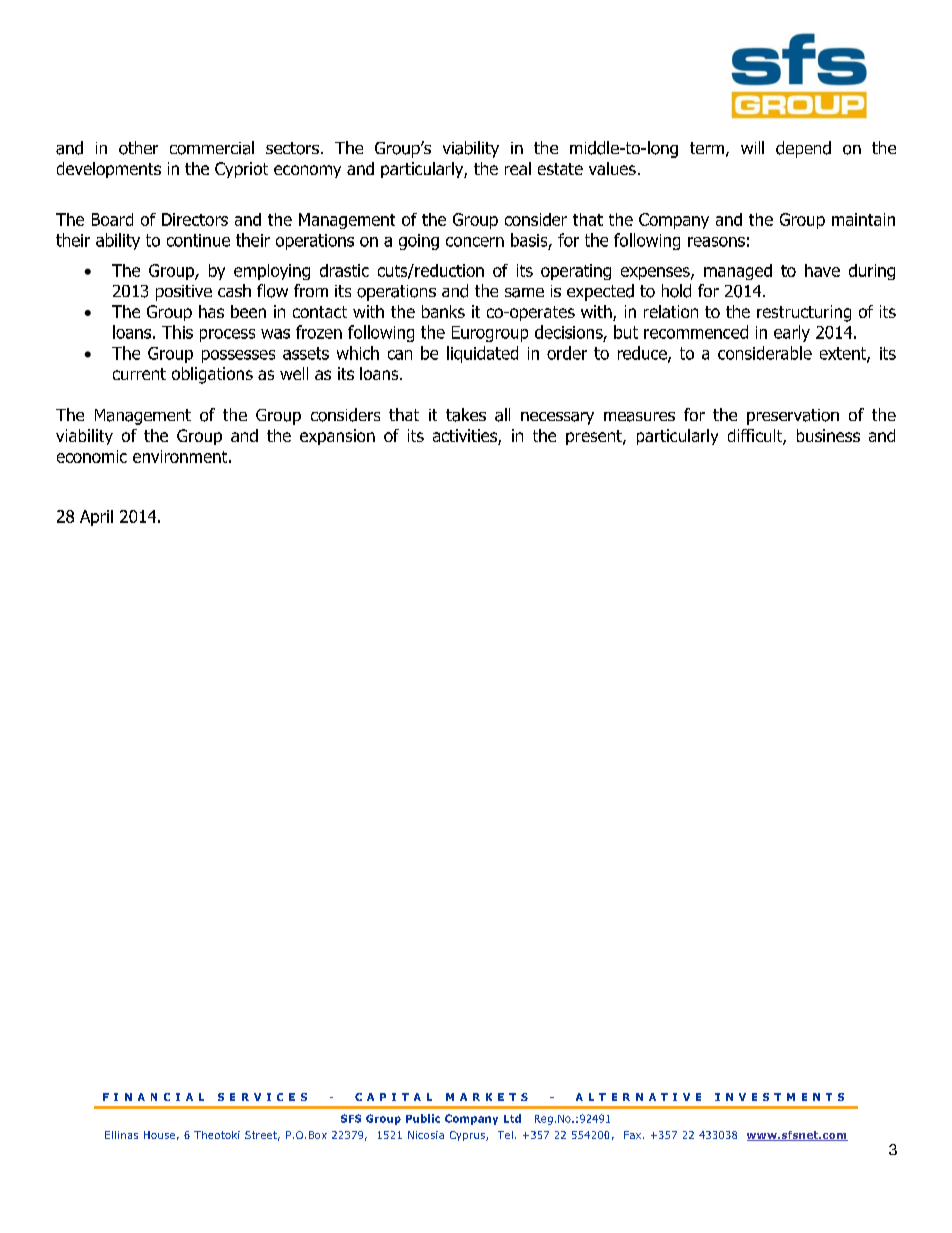 This screenshot has height=1233, width=952. What do you see at coordinates (632, 1135) in the screenshot?
I see `Fax` at bounding box center [632, 1135].
